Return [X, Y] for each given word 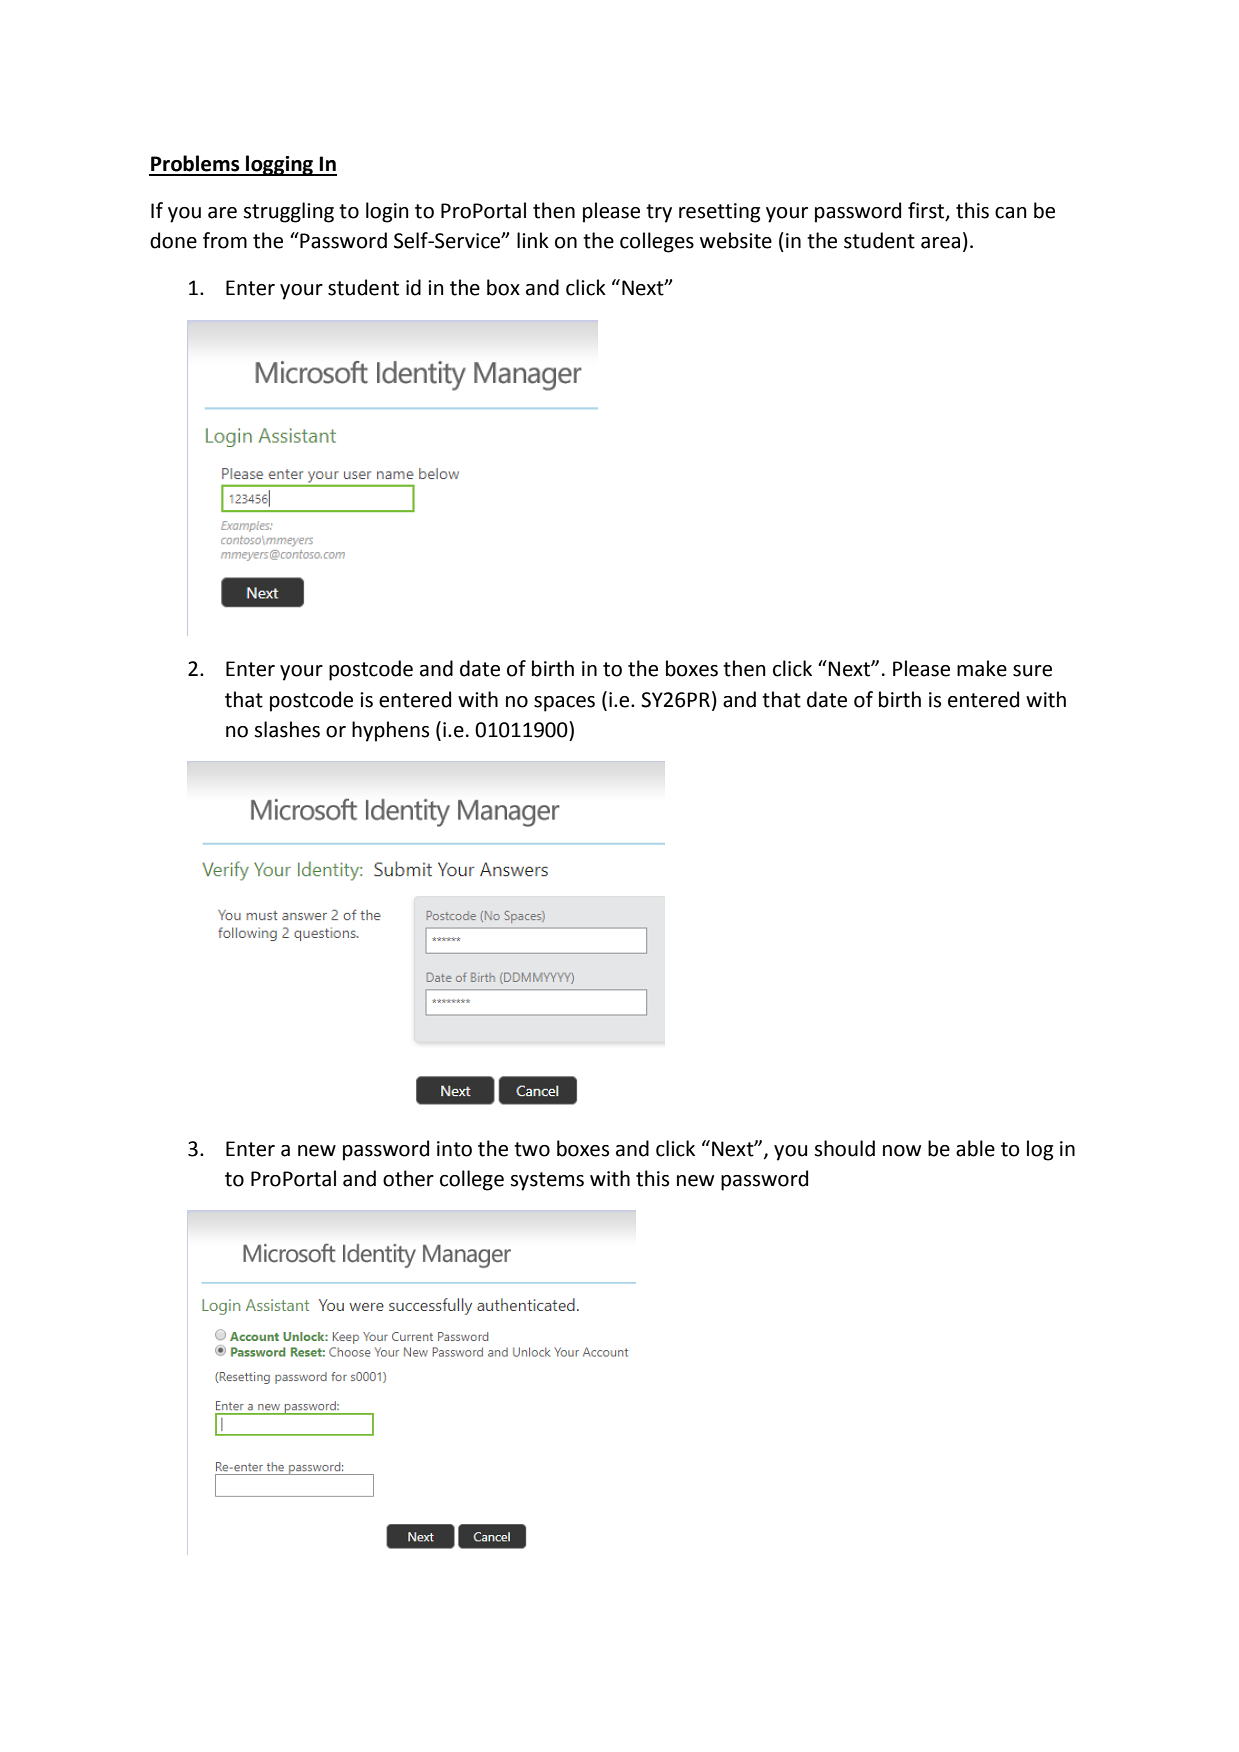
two [532, 1149]
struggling [288, 212]
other [408, 1178]
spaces [564, 704]
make [982, 668]
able [975, 1148]
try [659, 213]
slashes [287, 729]
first [927, 211]
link [533, 240]
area [940, 243]
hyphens [390, 731]
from [225, 240]
